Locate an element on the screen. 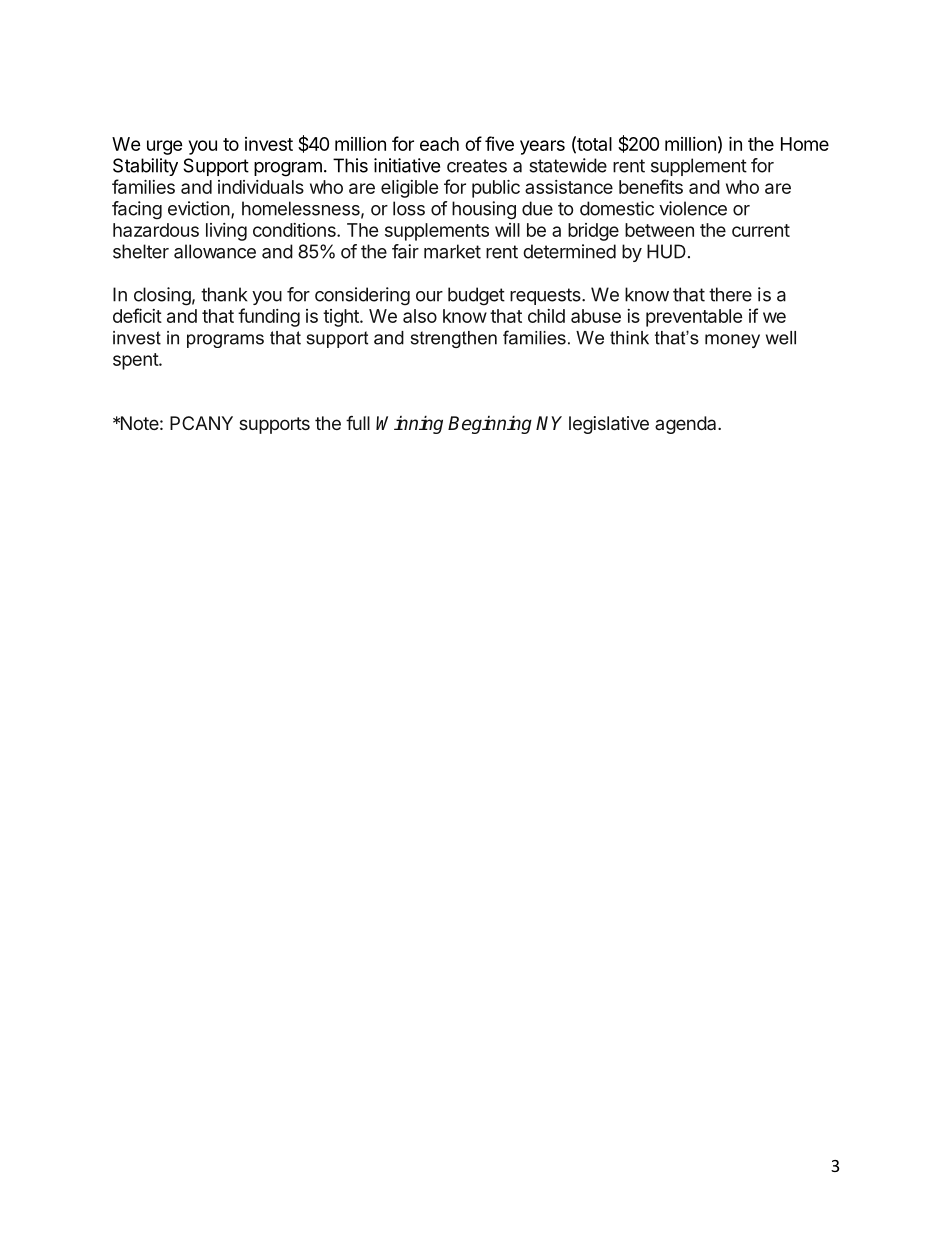  urge is located at coordinates (165, 147).
